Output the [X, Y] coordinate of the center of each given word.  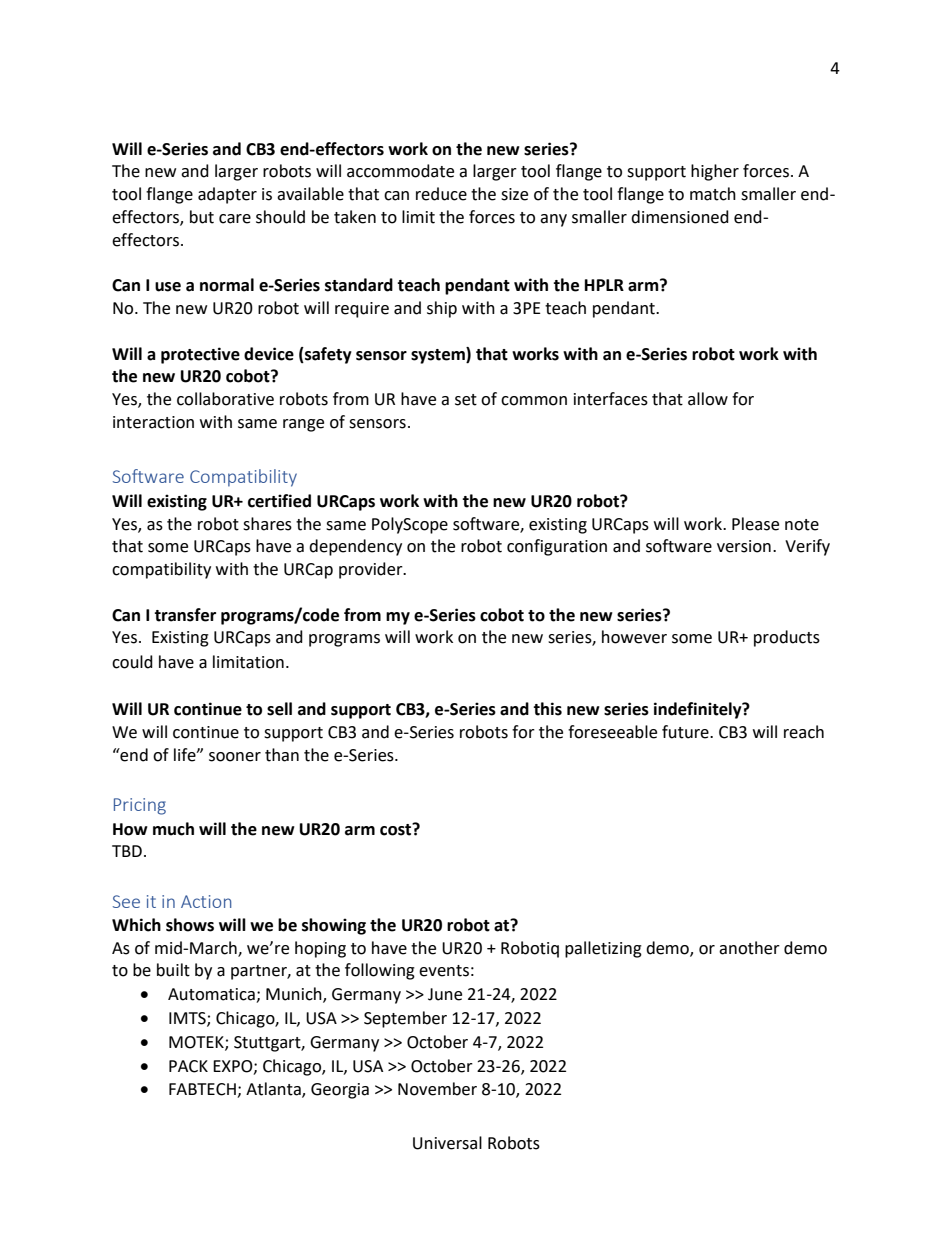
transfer [185, 615]
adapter [227, 195]
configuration [557, 547]
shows [190, 925]
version [744, 546]
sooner [235, 757]
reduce [441, 194]
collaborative [225, 399]
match [713, 194]
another [749, 948]
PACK [188, 1066]
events [444, 971]
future [686, 732]
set [466, 400]
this [547, 709]
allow [708, 399]
